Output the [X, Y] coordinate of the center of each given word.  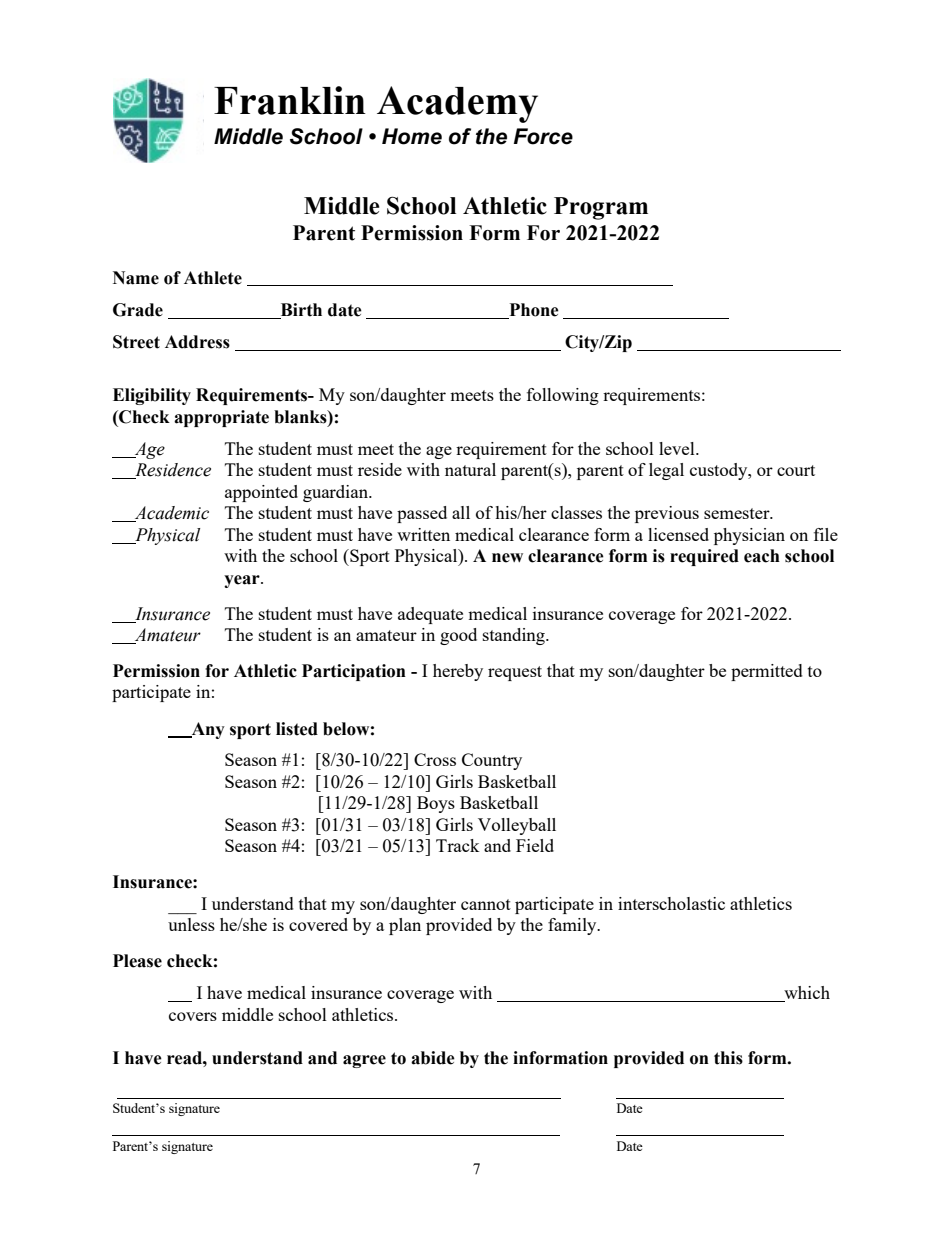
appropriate [221, 418]
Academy [457, 104]
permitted [767, 672]
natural [470, 469]
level [678, 448]
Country [492, 761]
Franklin [290, 100]
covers [193, 1016]
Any [207, 730]
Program [601, 208]
